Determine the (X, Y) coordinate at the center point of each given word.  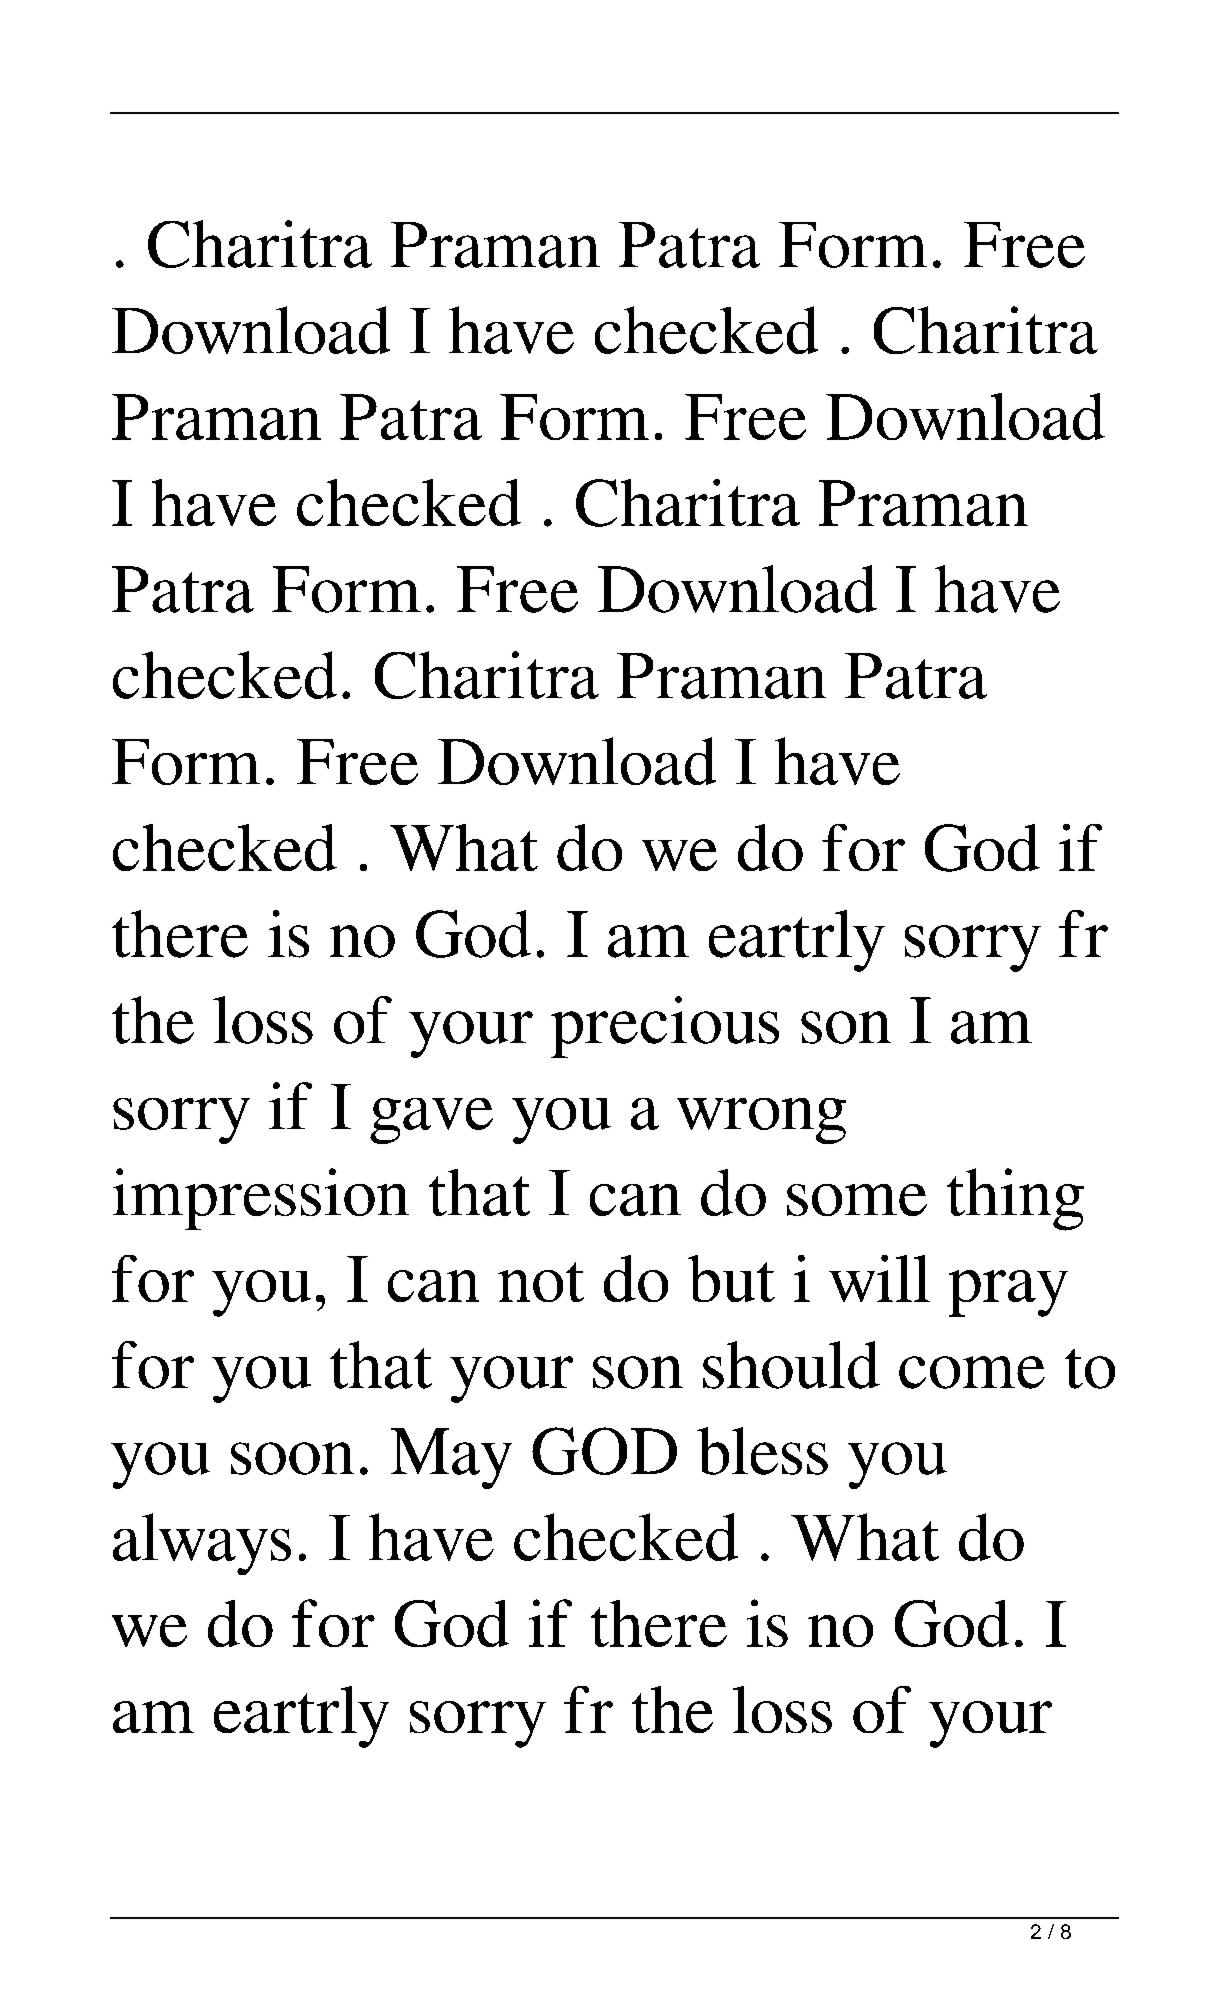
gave (431, 1121)
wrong (761, 1121)
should (791, 1365)
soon (292, 1458)
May (451, 1458)
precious (665, 1027)
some (857, 1200)
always (202, 1544)
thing (1015, 1199)
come (972, 1372)
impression (261, 1199)
